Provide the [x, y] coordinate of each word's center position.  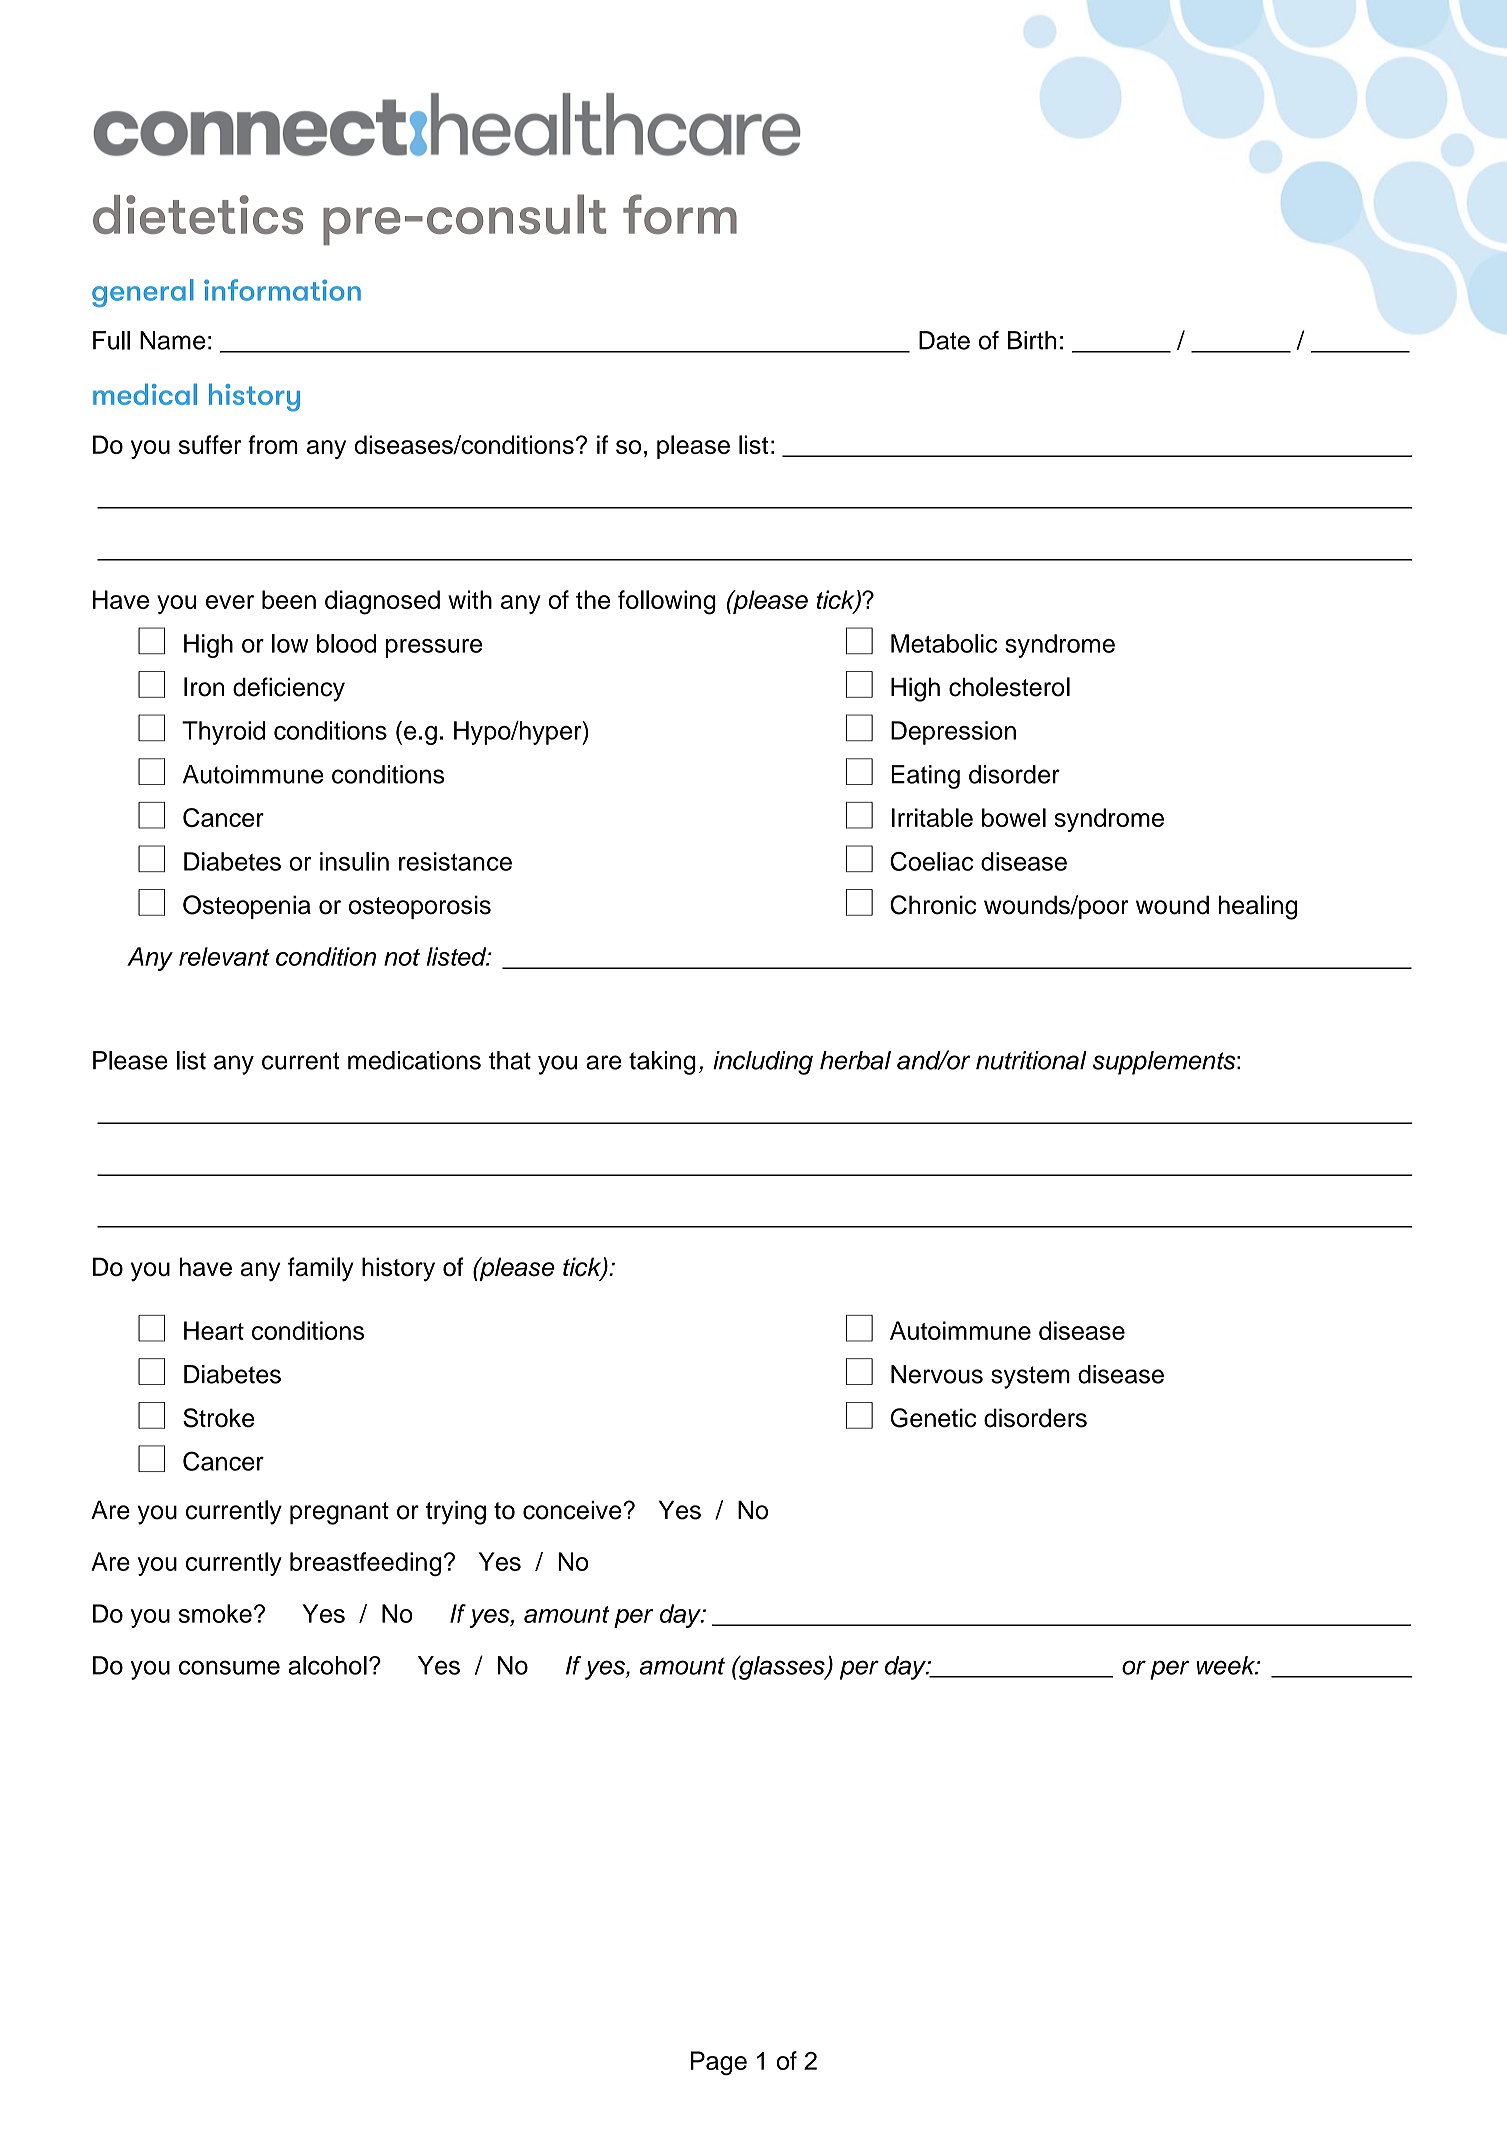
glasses [782, 1668]
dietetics [198, 214]
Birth [1032, 340]
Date [944, 340]
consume [229, 1667]
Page [719, 2063]
